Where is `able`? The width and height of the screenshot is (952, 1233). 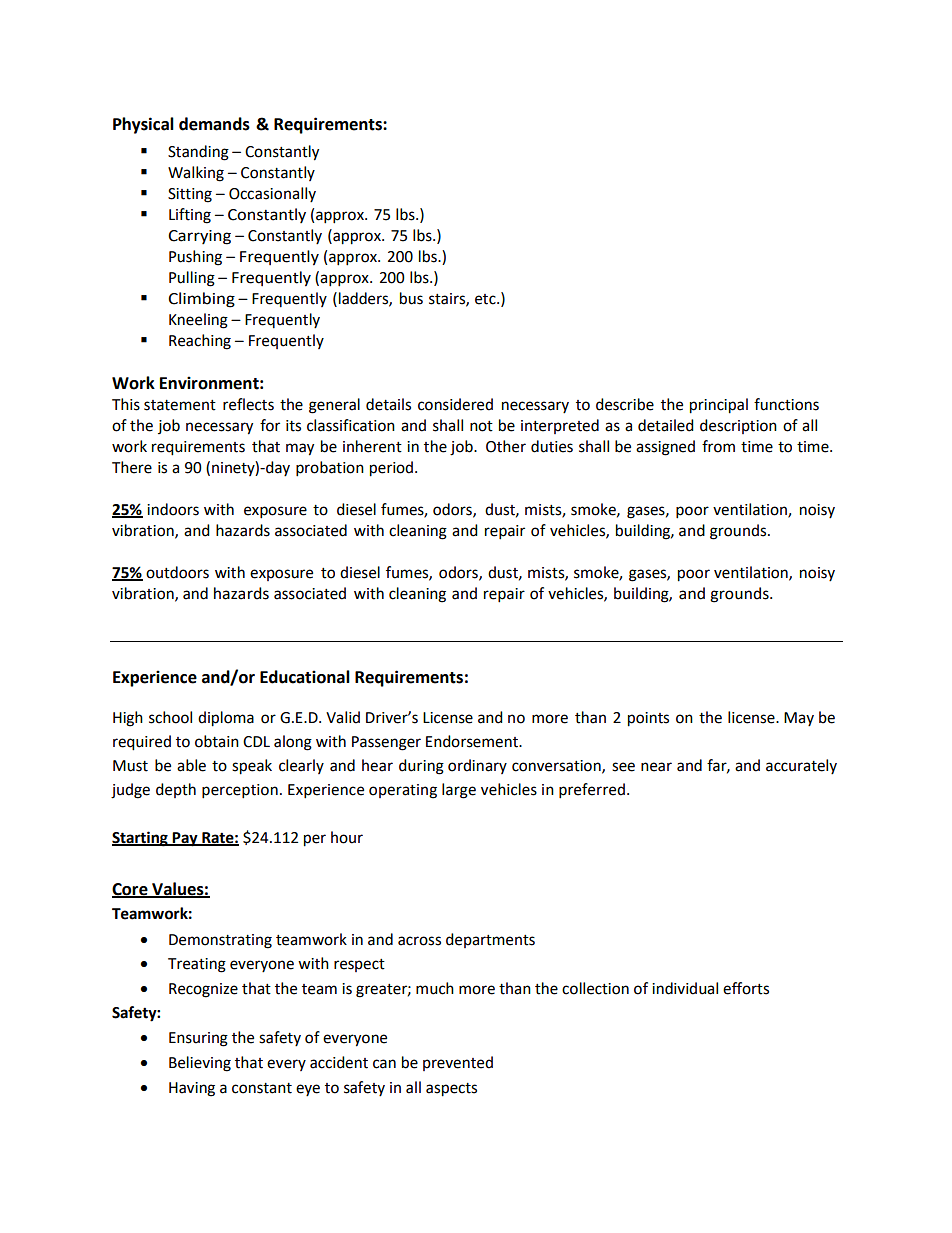
able is located at coordinates (191, 765).
